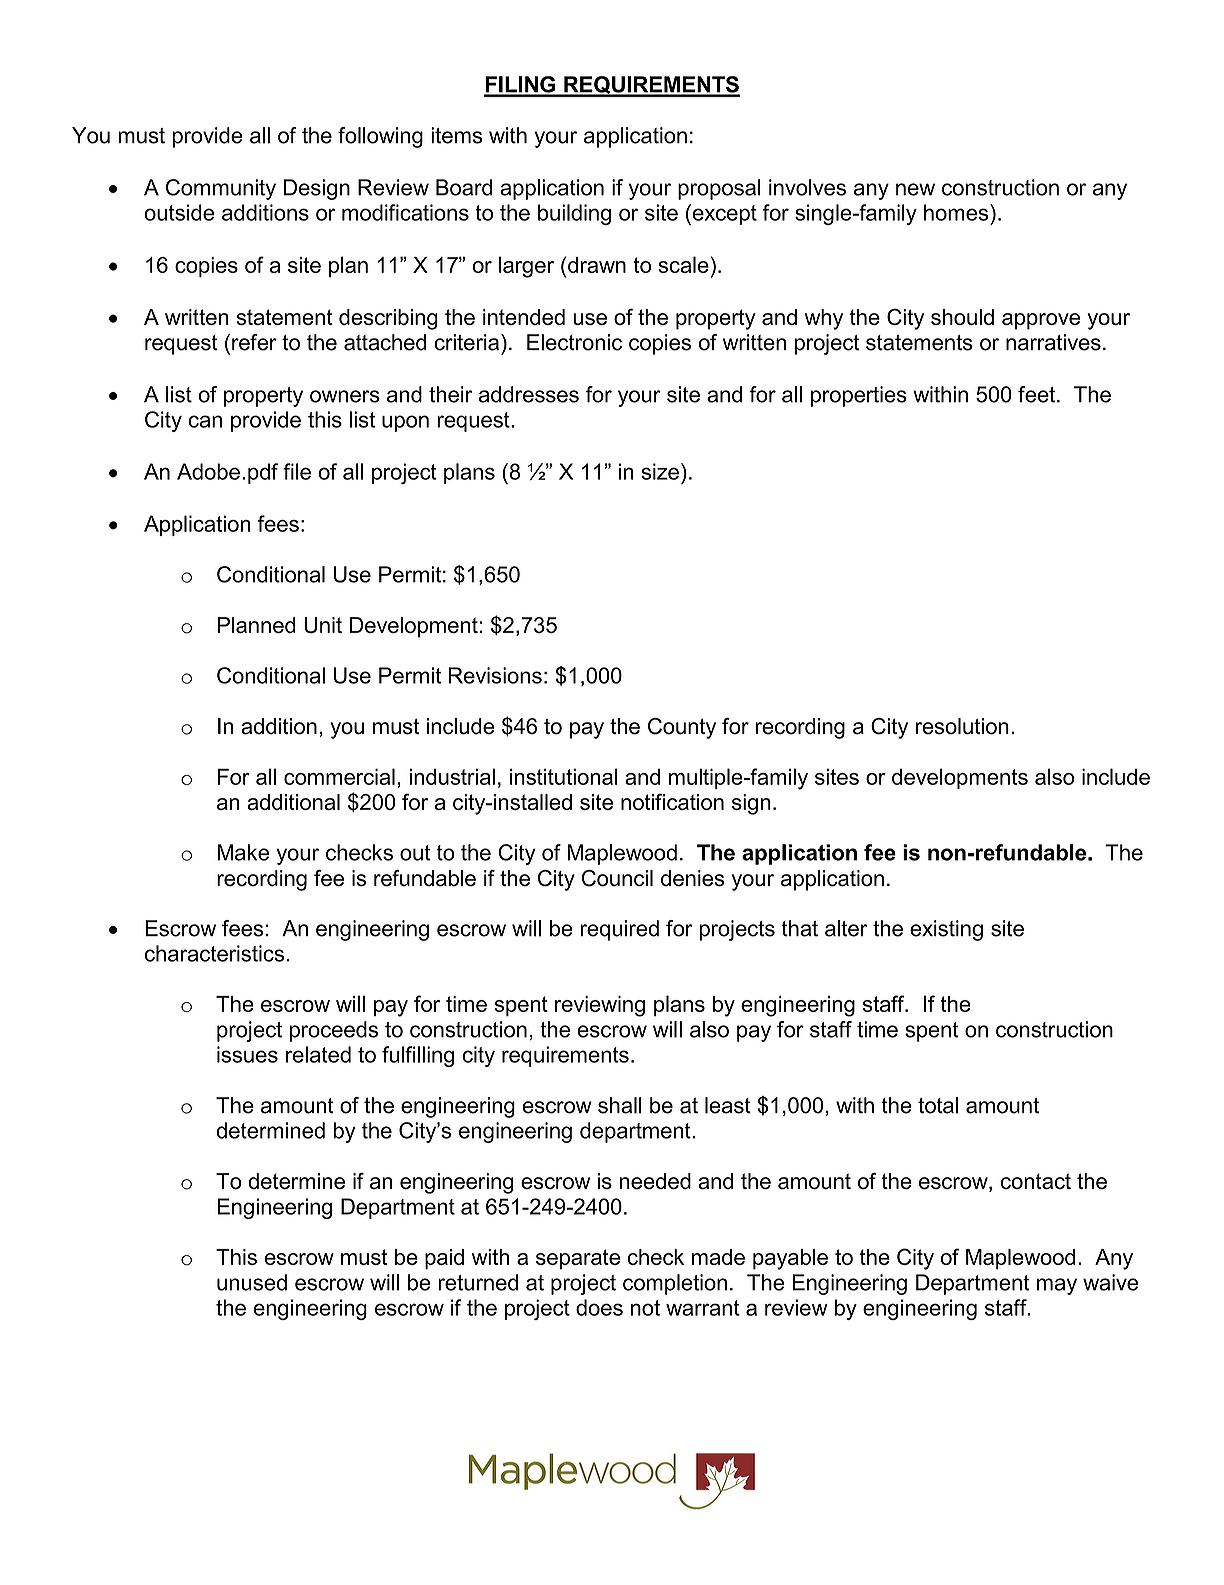 The width and height of the page is (1224, 1585). Describe the element at coordinates (962, 726) in the page. I see `resolution` at that location.
